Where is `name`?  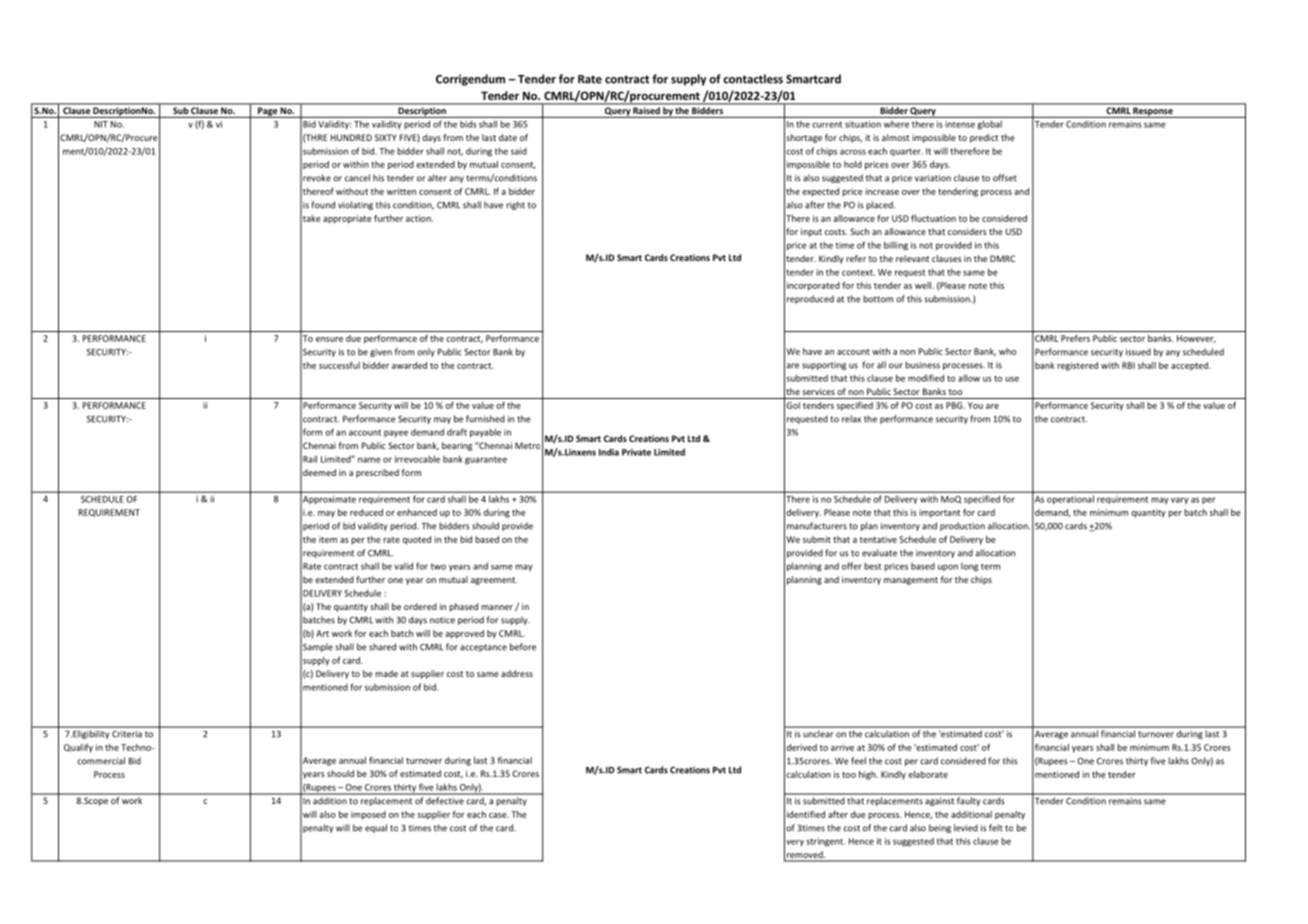 name is located at coordinates (369, 460).
